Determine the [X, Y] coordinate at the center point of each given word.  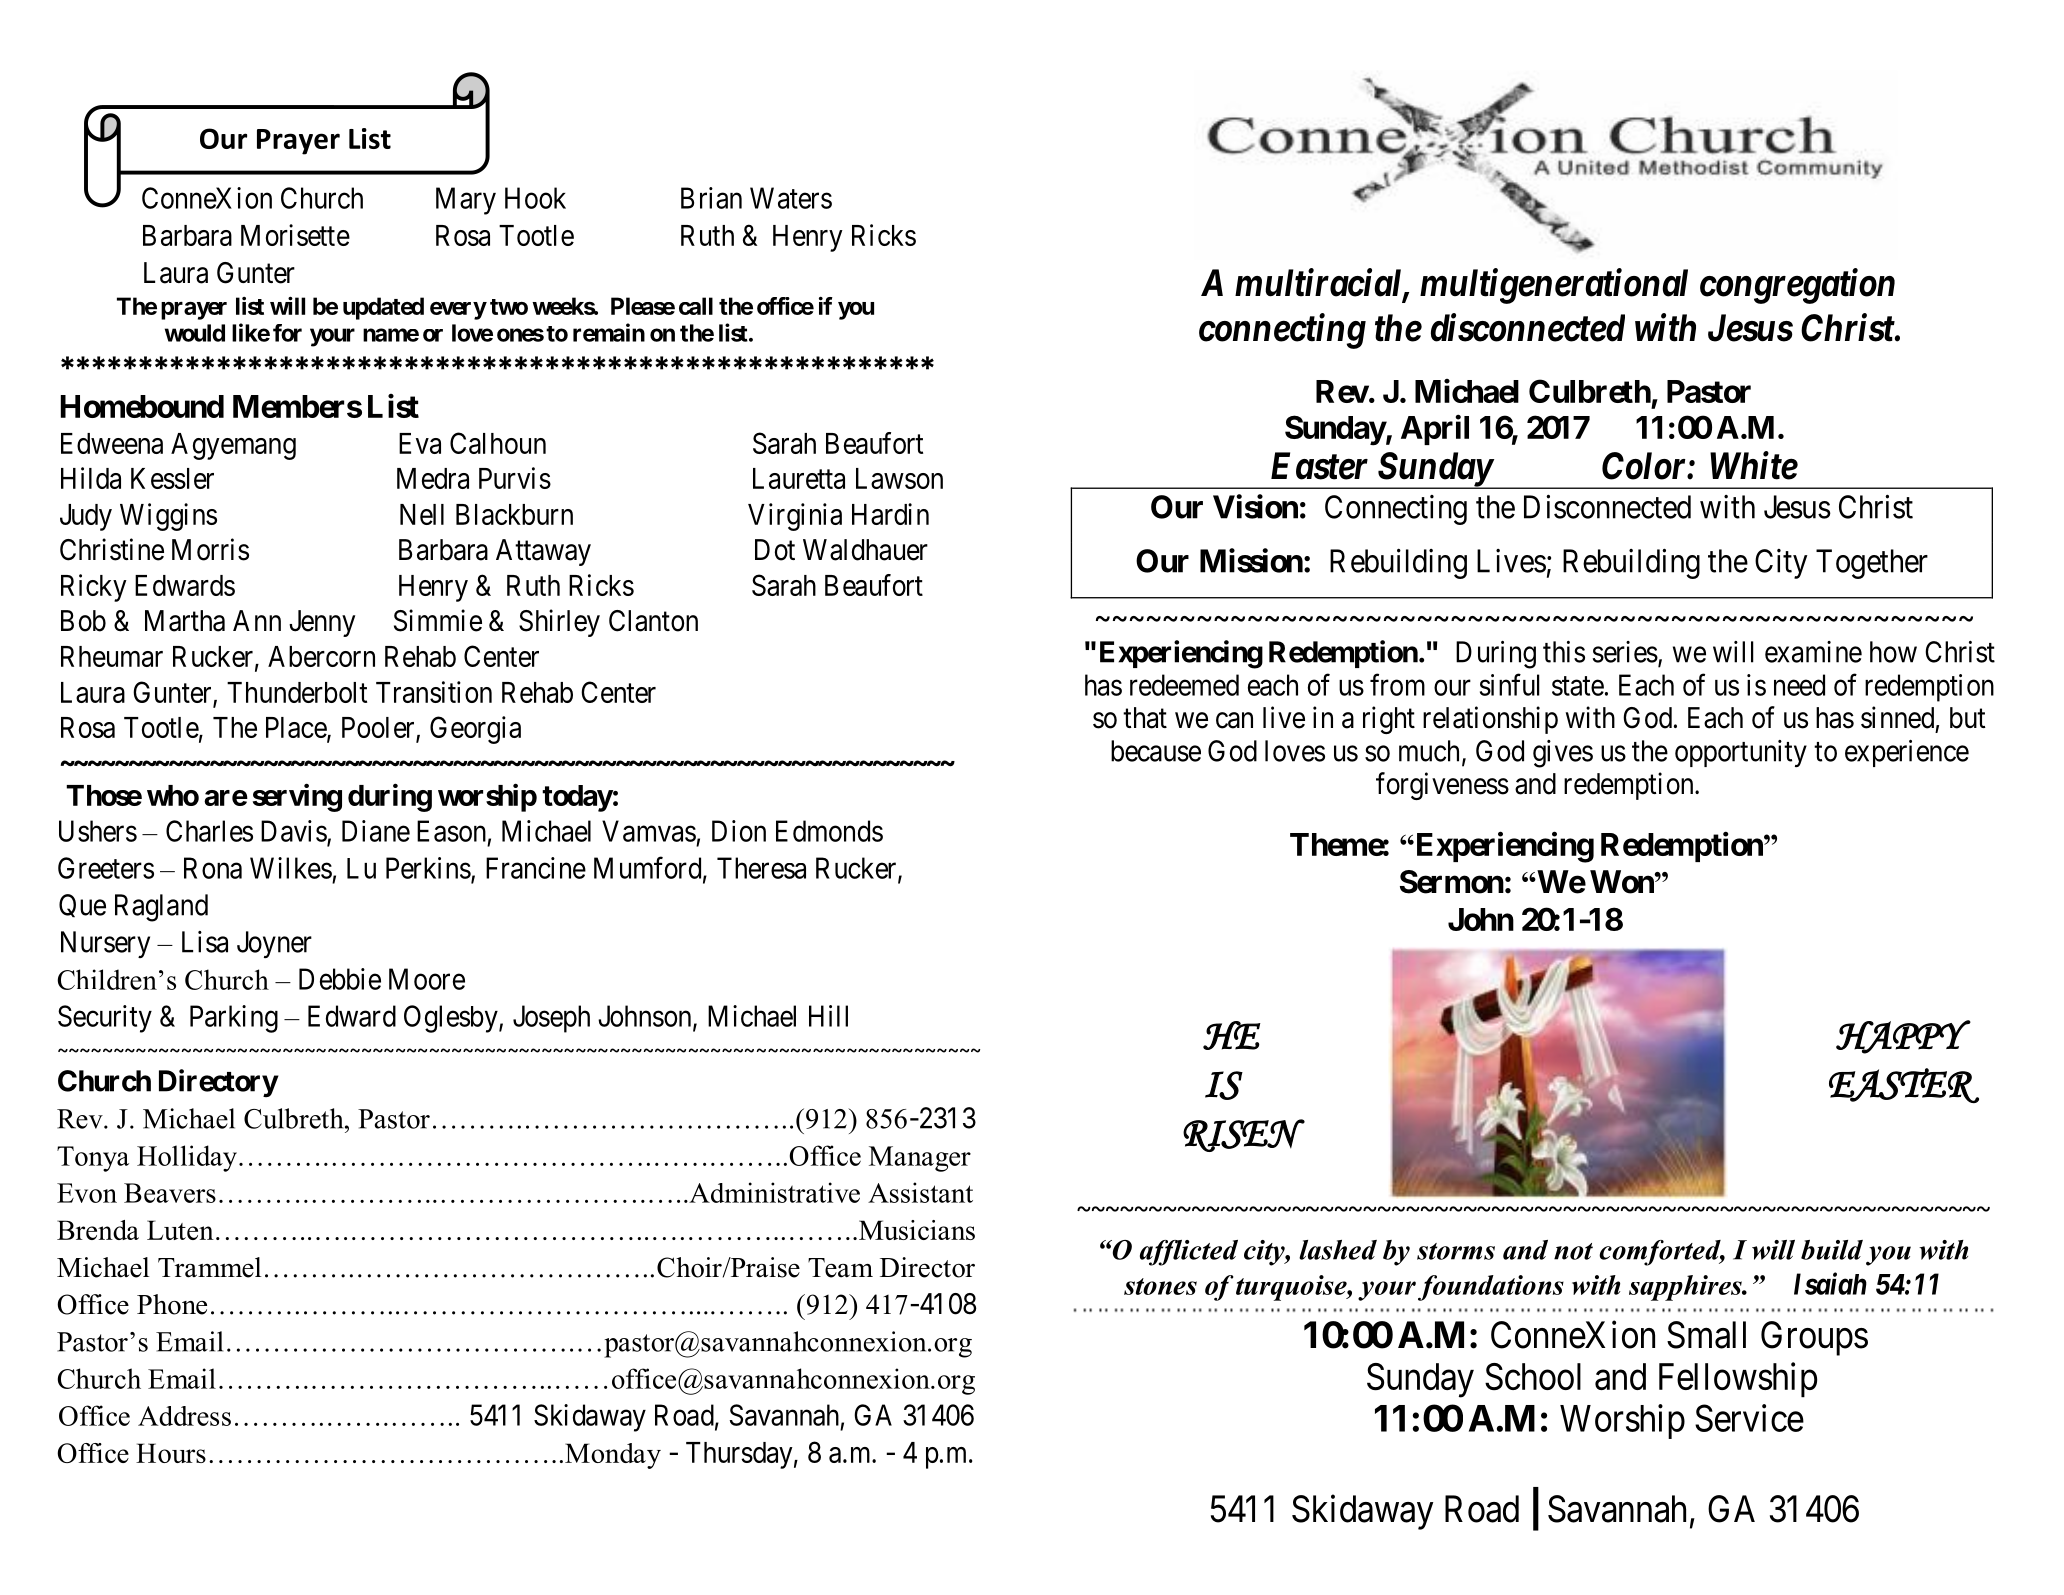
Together [1872, 564]
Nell [422, 514]
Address [184, 1416]
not [1573, 1251]
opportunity [1741, 753]
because [1156, 751]
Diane [376, 831]
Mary [466, 201]
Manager [920, 1159]
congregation [1797, 286]
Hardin [890, 514]
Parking [234, 1019]
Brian [711, 198]
